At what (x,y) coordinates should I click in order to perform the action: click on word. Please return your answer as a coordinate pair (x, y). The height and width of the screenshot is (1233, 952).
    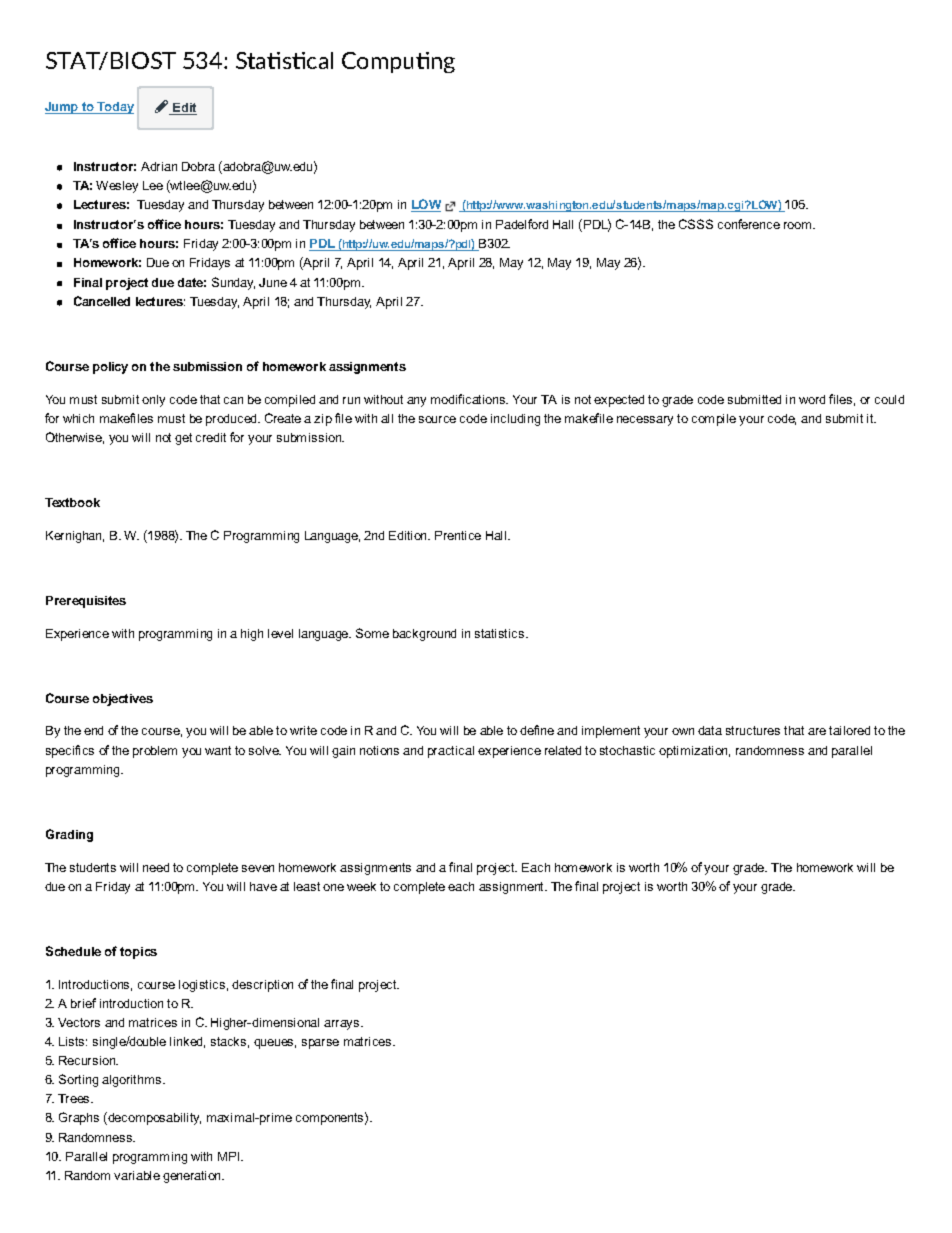
    Looking at the image, I should click on (812, 399).
